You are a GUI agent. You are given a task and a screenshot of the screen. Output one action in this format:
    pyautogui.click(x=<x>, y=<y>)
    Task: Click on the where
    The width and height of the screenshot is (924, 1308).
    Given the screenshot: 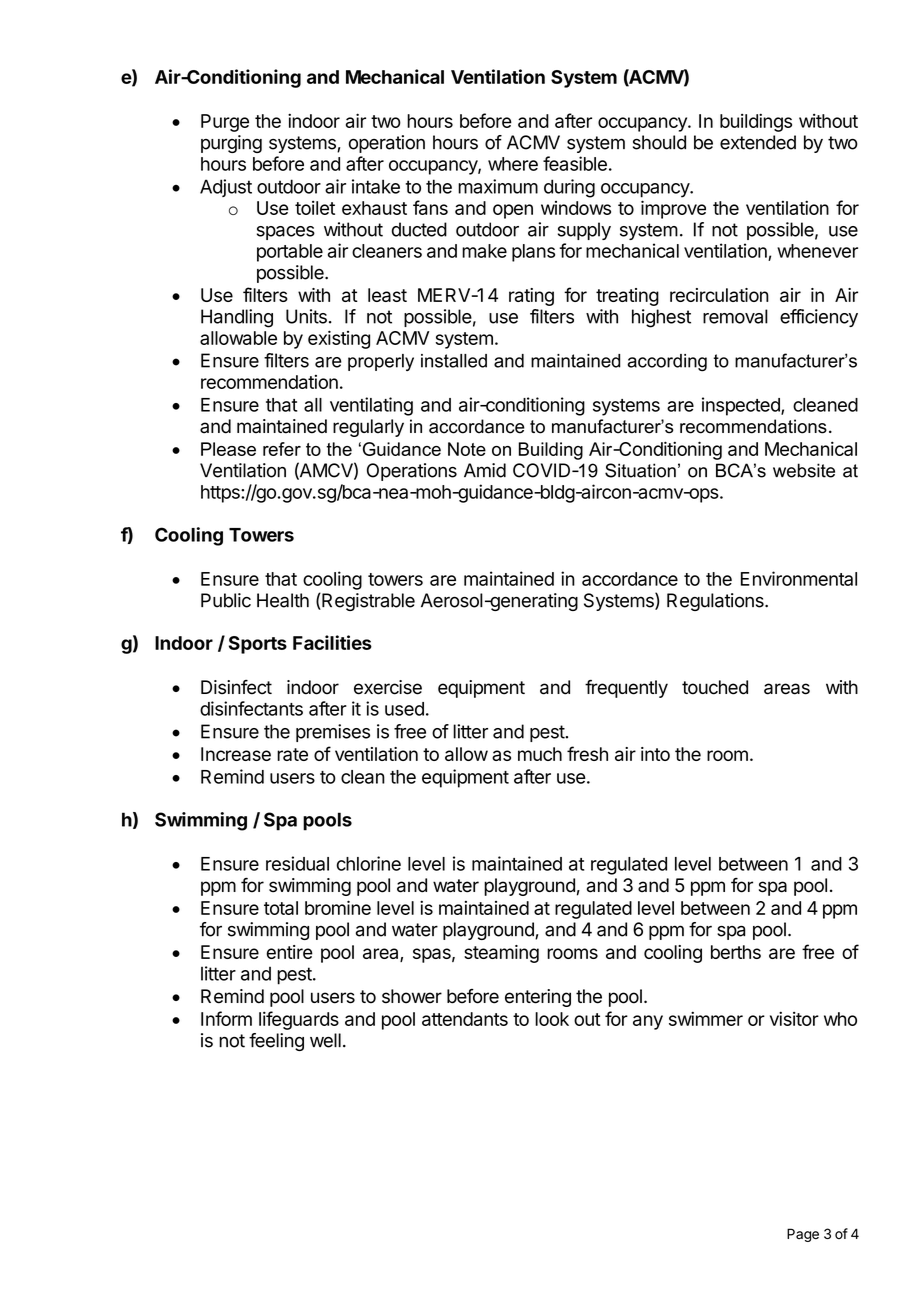 What is the action you would take?
    pyautogui.click(x=513, y=164)
